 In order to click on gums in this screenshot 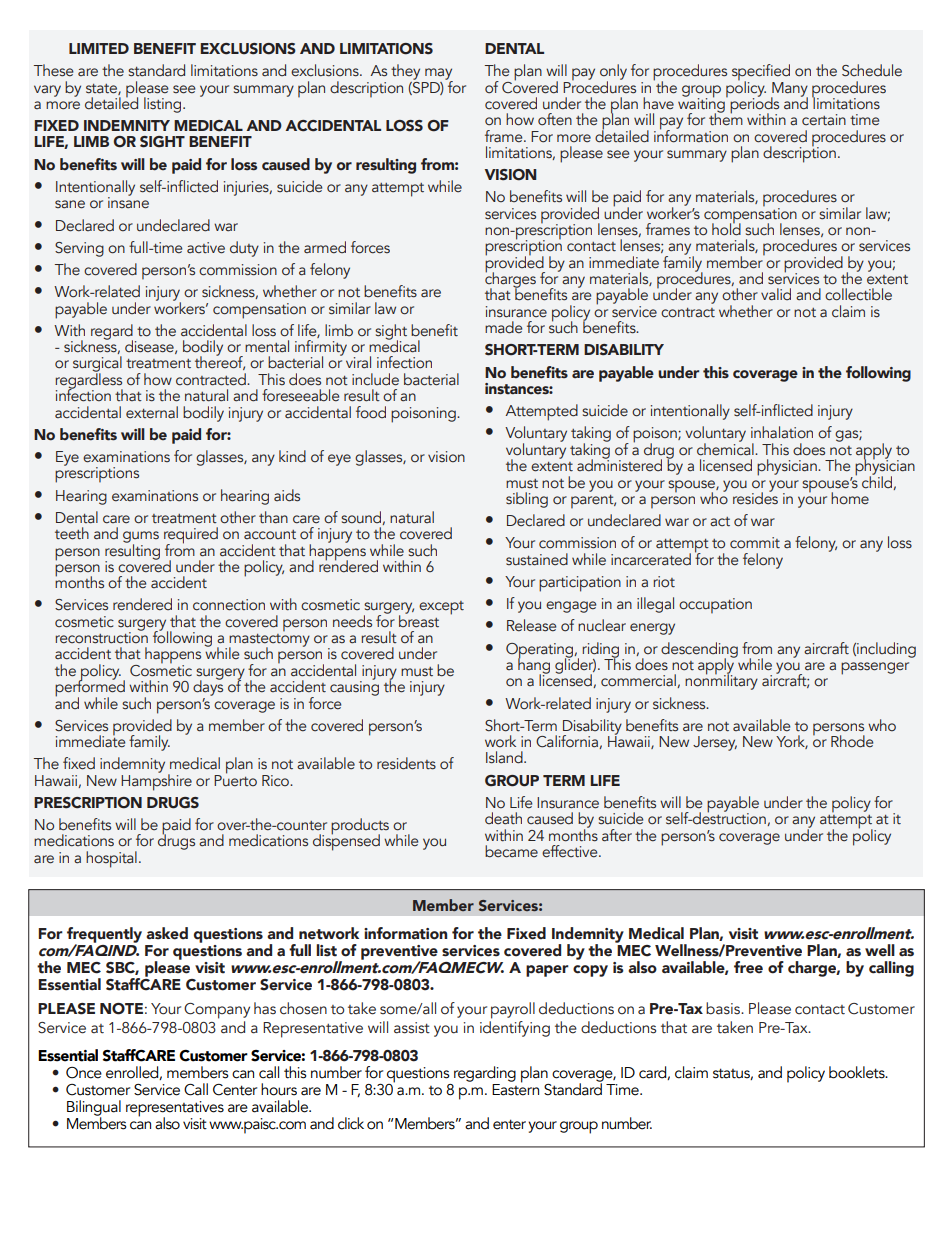, I will do `click(141, 538)`.
